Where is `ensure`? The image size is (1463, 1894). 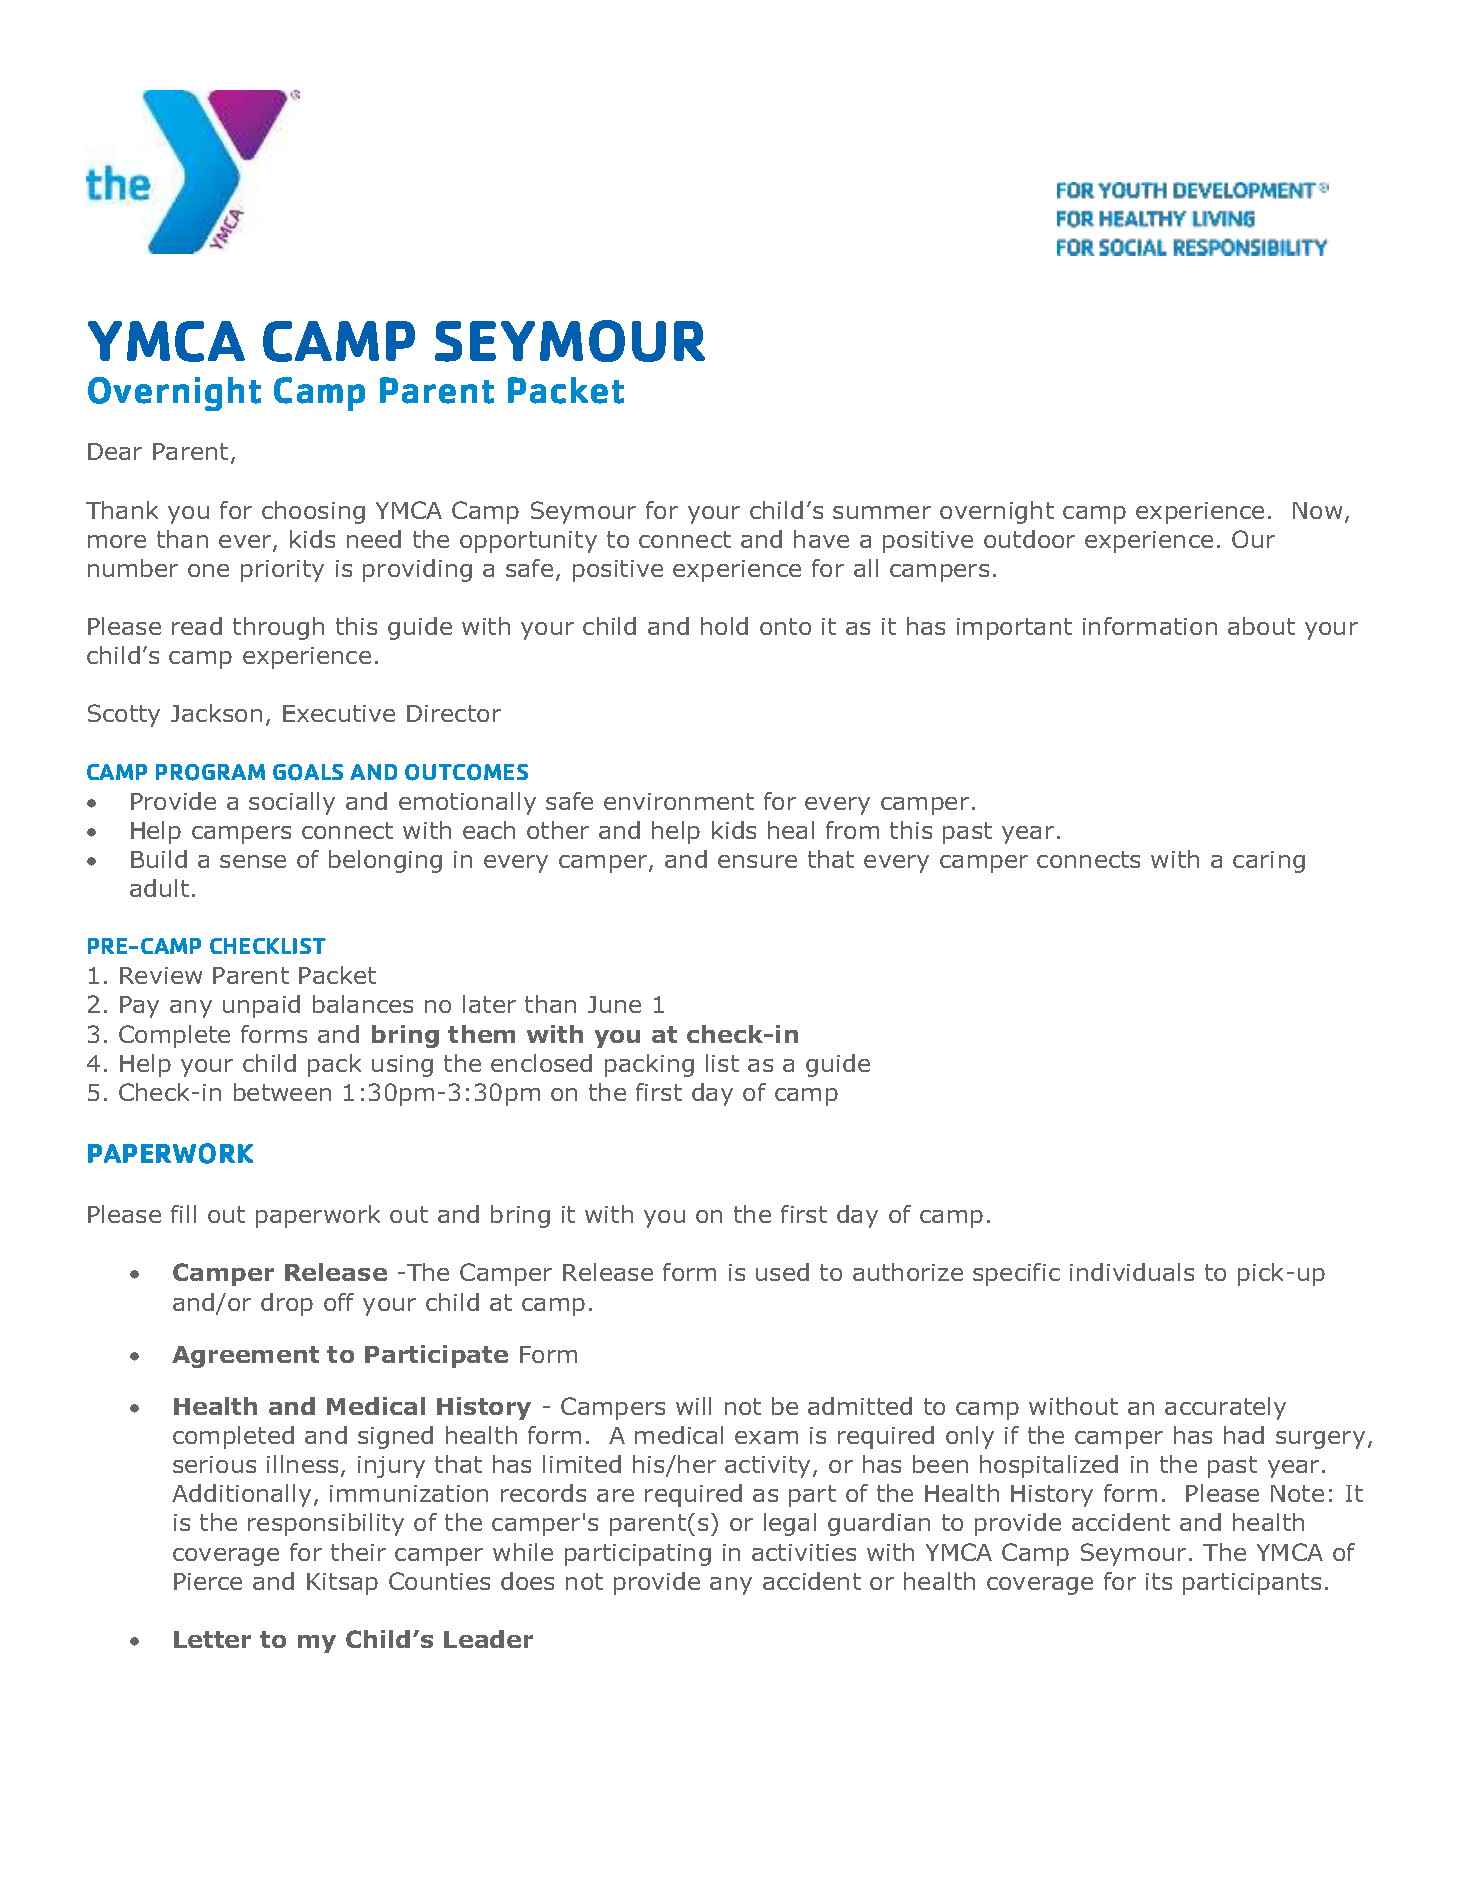
ensure is located at coordinates (757, 861).
